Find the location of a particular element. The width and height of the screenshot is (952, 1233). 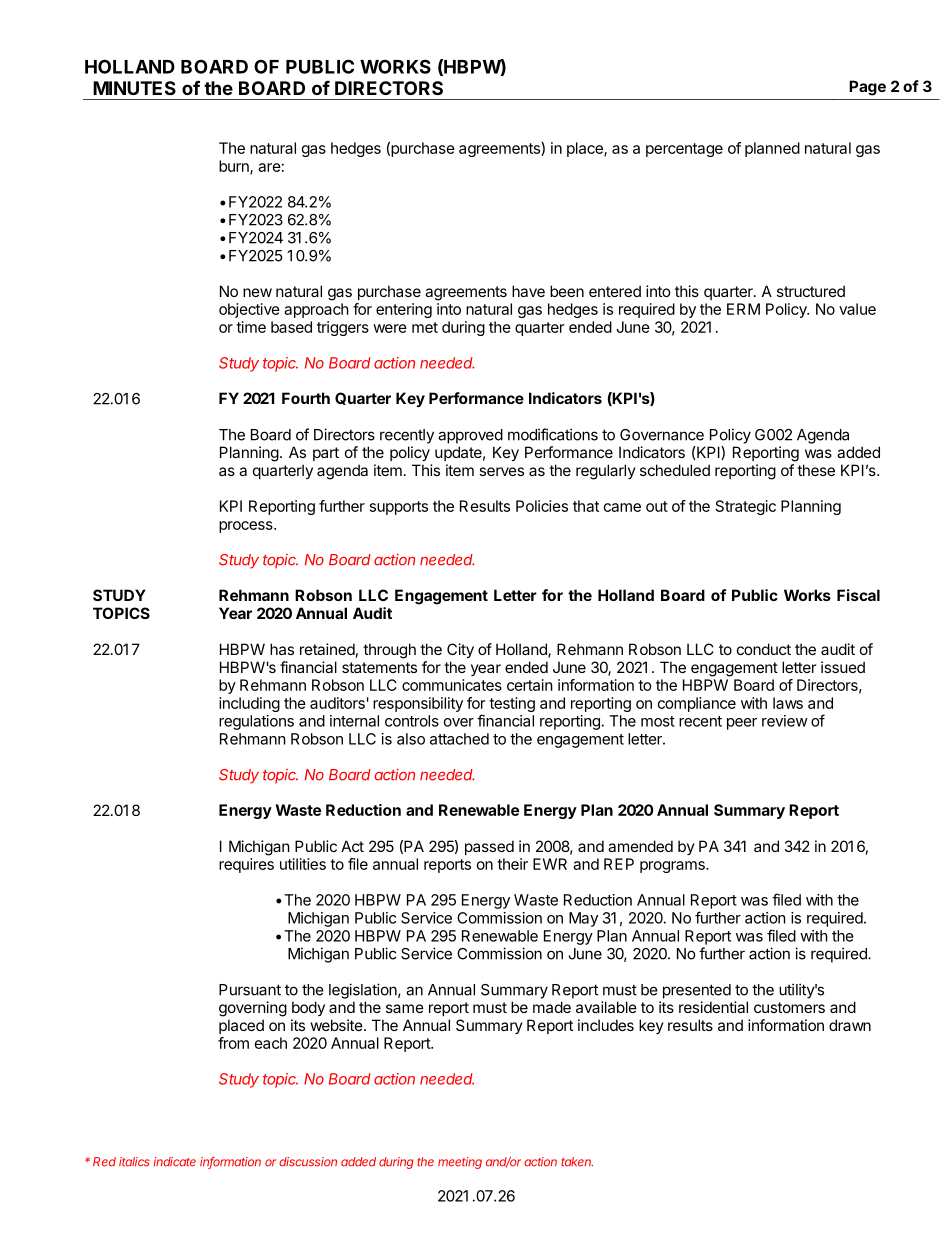

their is located at coordinates (512, 864).
